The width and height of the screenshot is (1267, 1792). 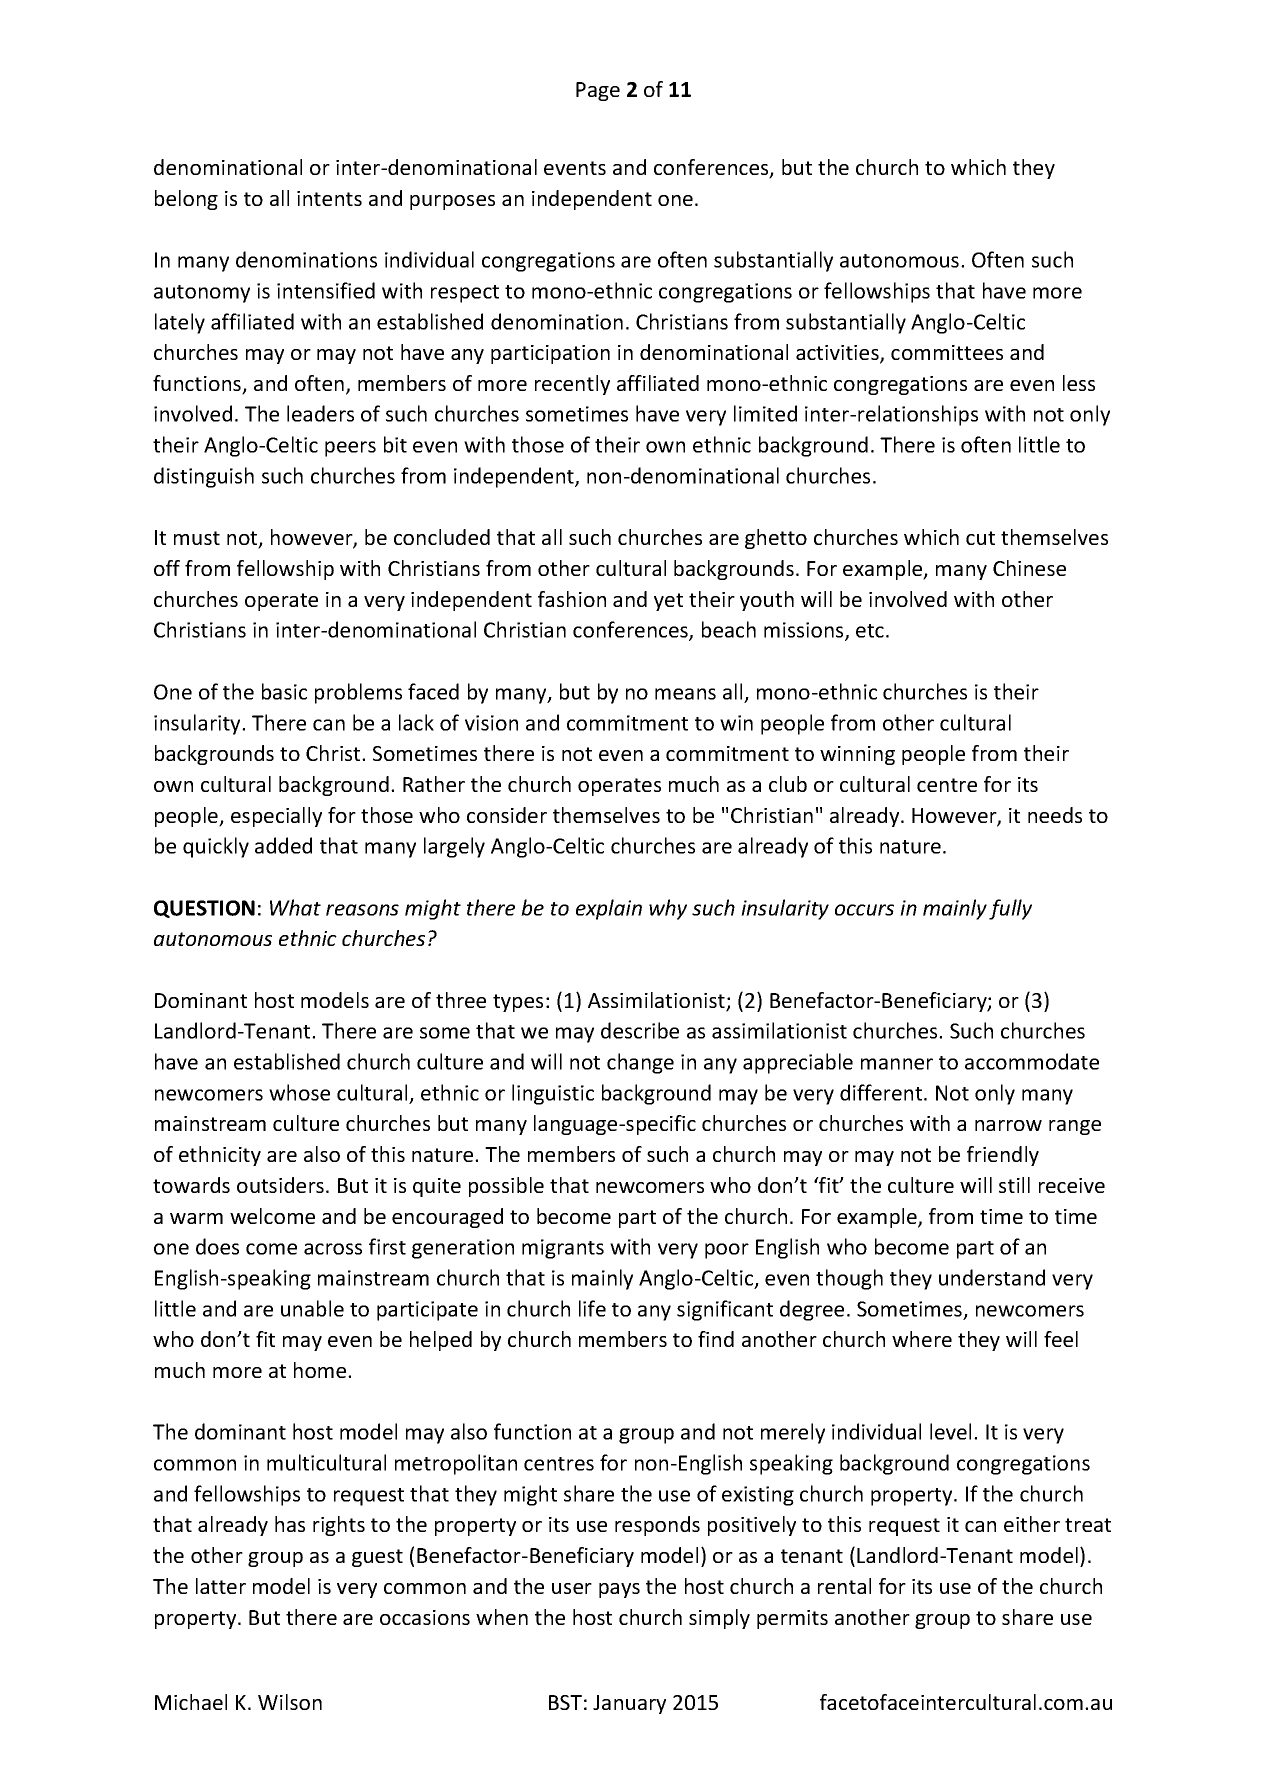 I want to click on needs, so click(x=1055, y=815).
